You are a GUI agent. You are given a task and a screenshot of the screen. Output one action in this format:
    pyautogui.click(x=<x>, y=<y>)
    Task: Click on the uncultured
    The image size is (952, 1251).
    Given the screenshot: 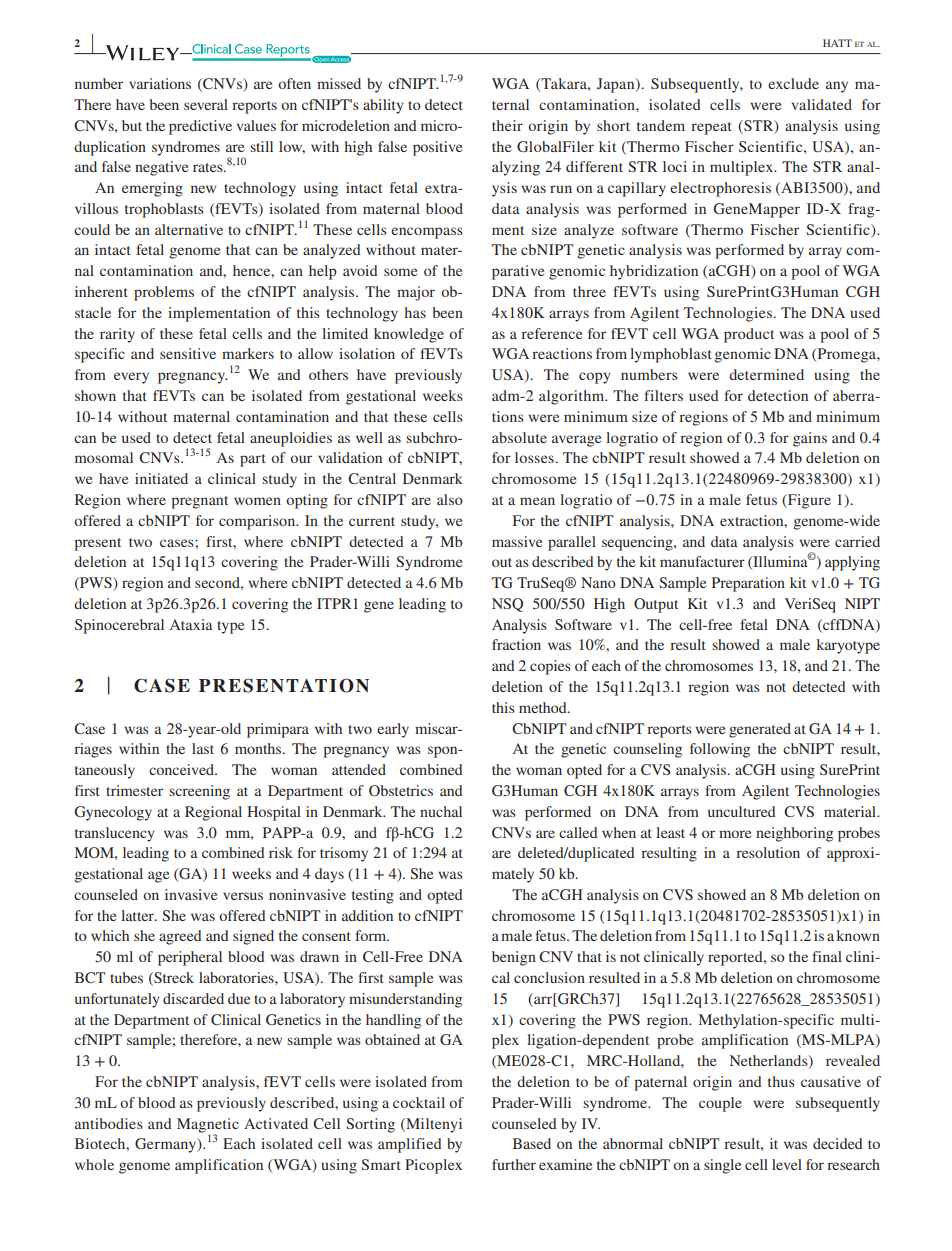 What is the action you would take?
    pyautogui.click(x=742, y=811)
